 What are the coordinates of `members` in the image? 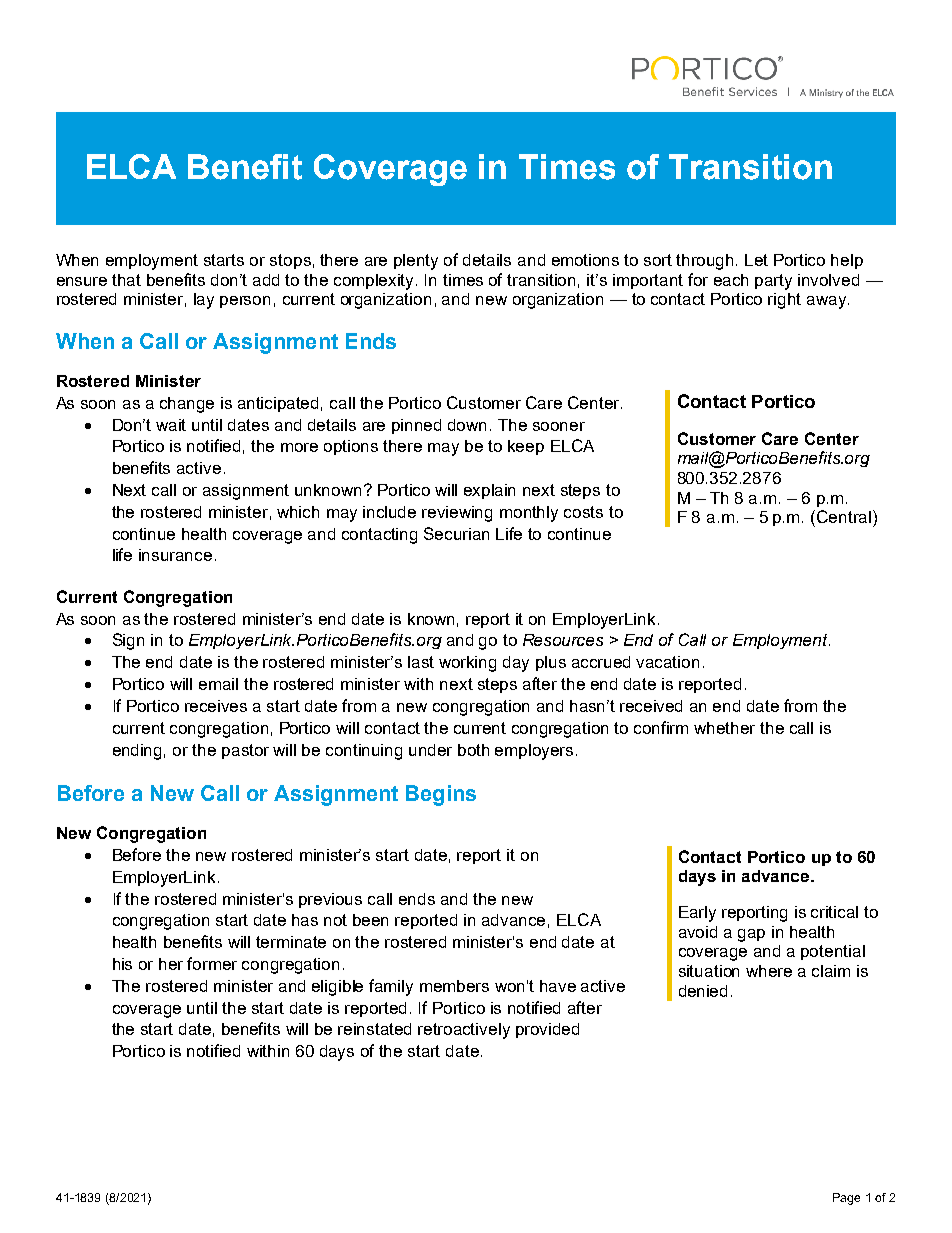 It's located at (454, 986).
